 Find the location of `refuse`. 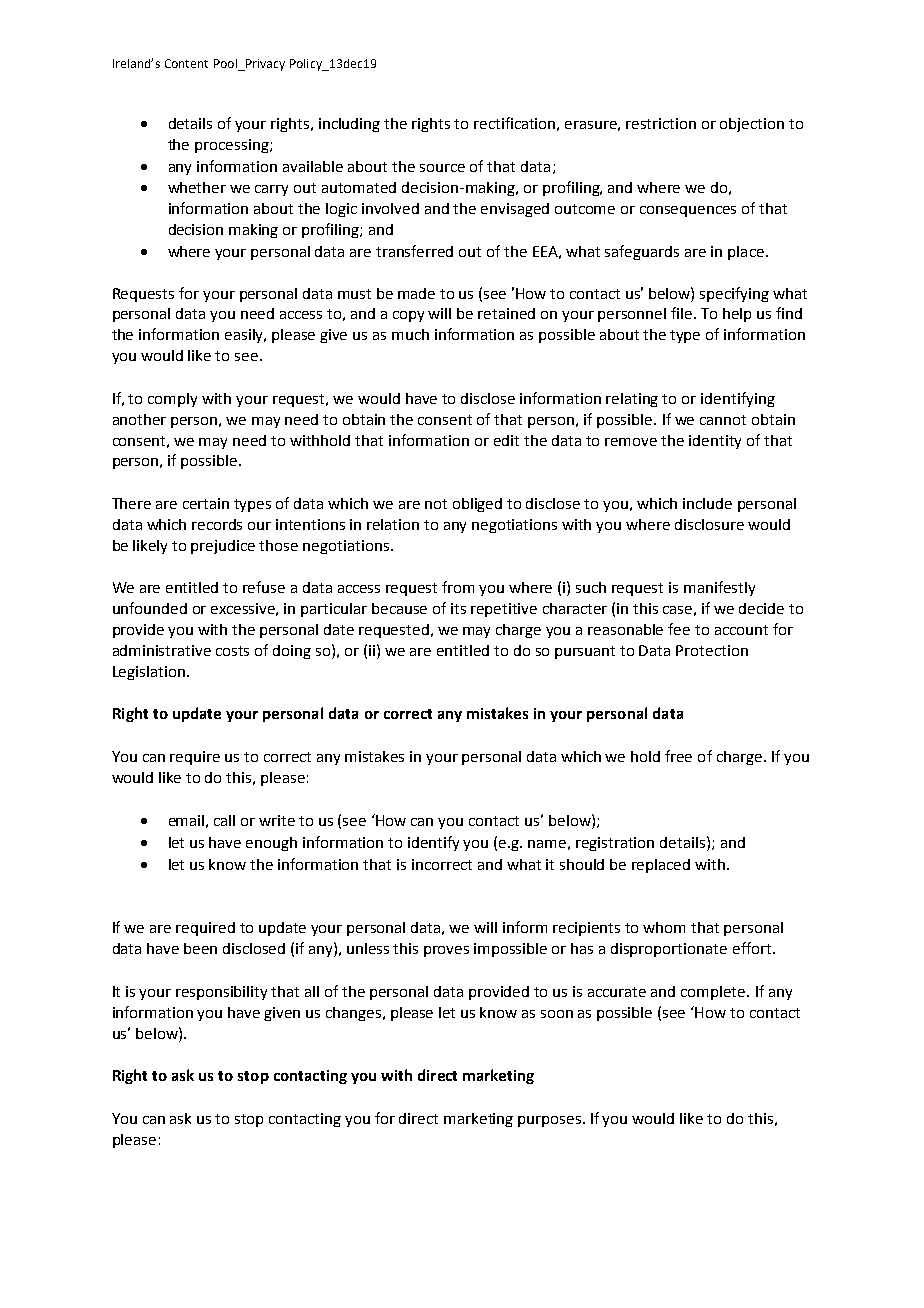

refuse is located at coordinates (264, 587).
